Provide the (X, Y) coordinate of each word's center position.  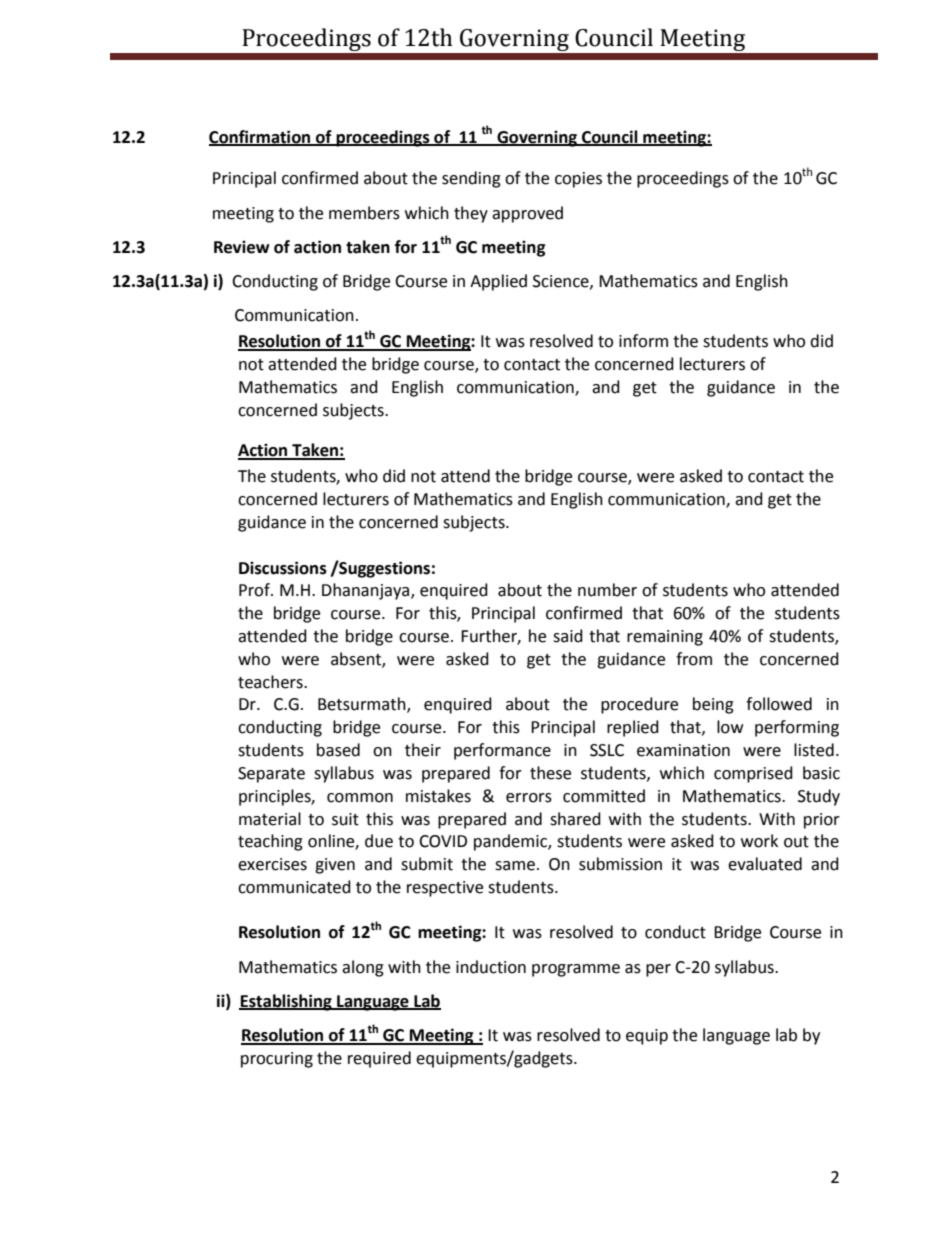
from (694, 659)
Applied (498, 282)
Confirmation (261, 137)
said (568, 636)
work (759, 841)
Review (242, 247)
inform (643, 341)
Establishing (286, 1002)
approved (527, 214)
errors (529, 798)
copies (578, 180)
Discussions (283, 568)
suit (345, 819)
